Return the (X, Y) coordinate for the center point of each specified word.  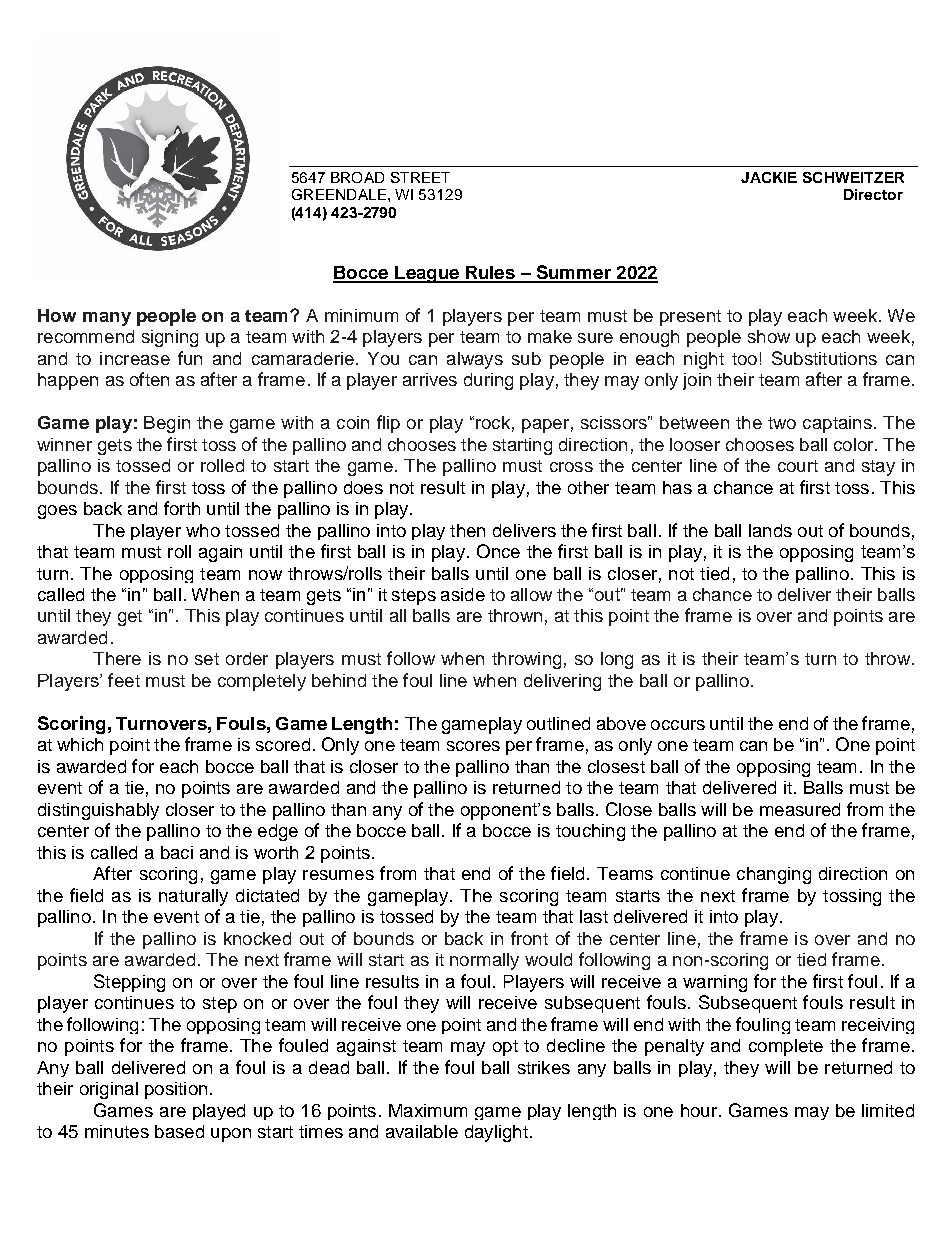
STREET (420, 177)
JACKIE (769, 177)
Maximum (428, 1110)
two (782, 423)
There (117, 658)
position (176, 1090)
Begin (167, 424)
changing (774, 875)
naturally (193, 897)
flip (388, 424)
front (529, 938)
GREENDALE (339, 194)
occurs (678, 725)
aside (463, 594)
